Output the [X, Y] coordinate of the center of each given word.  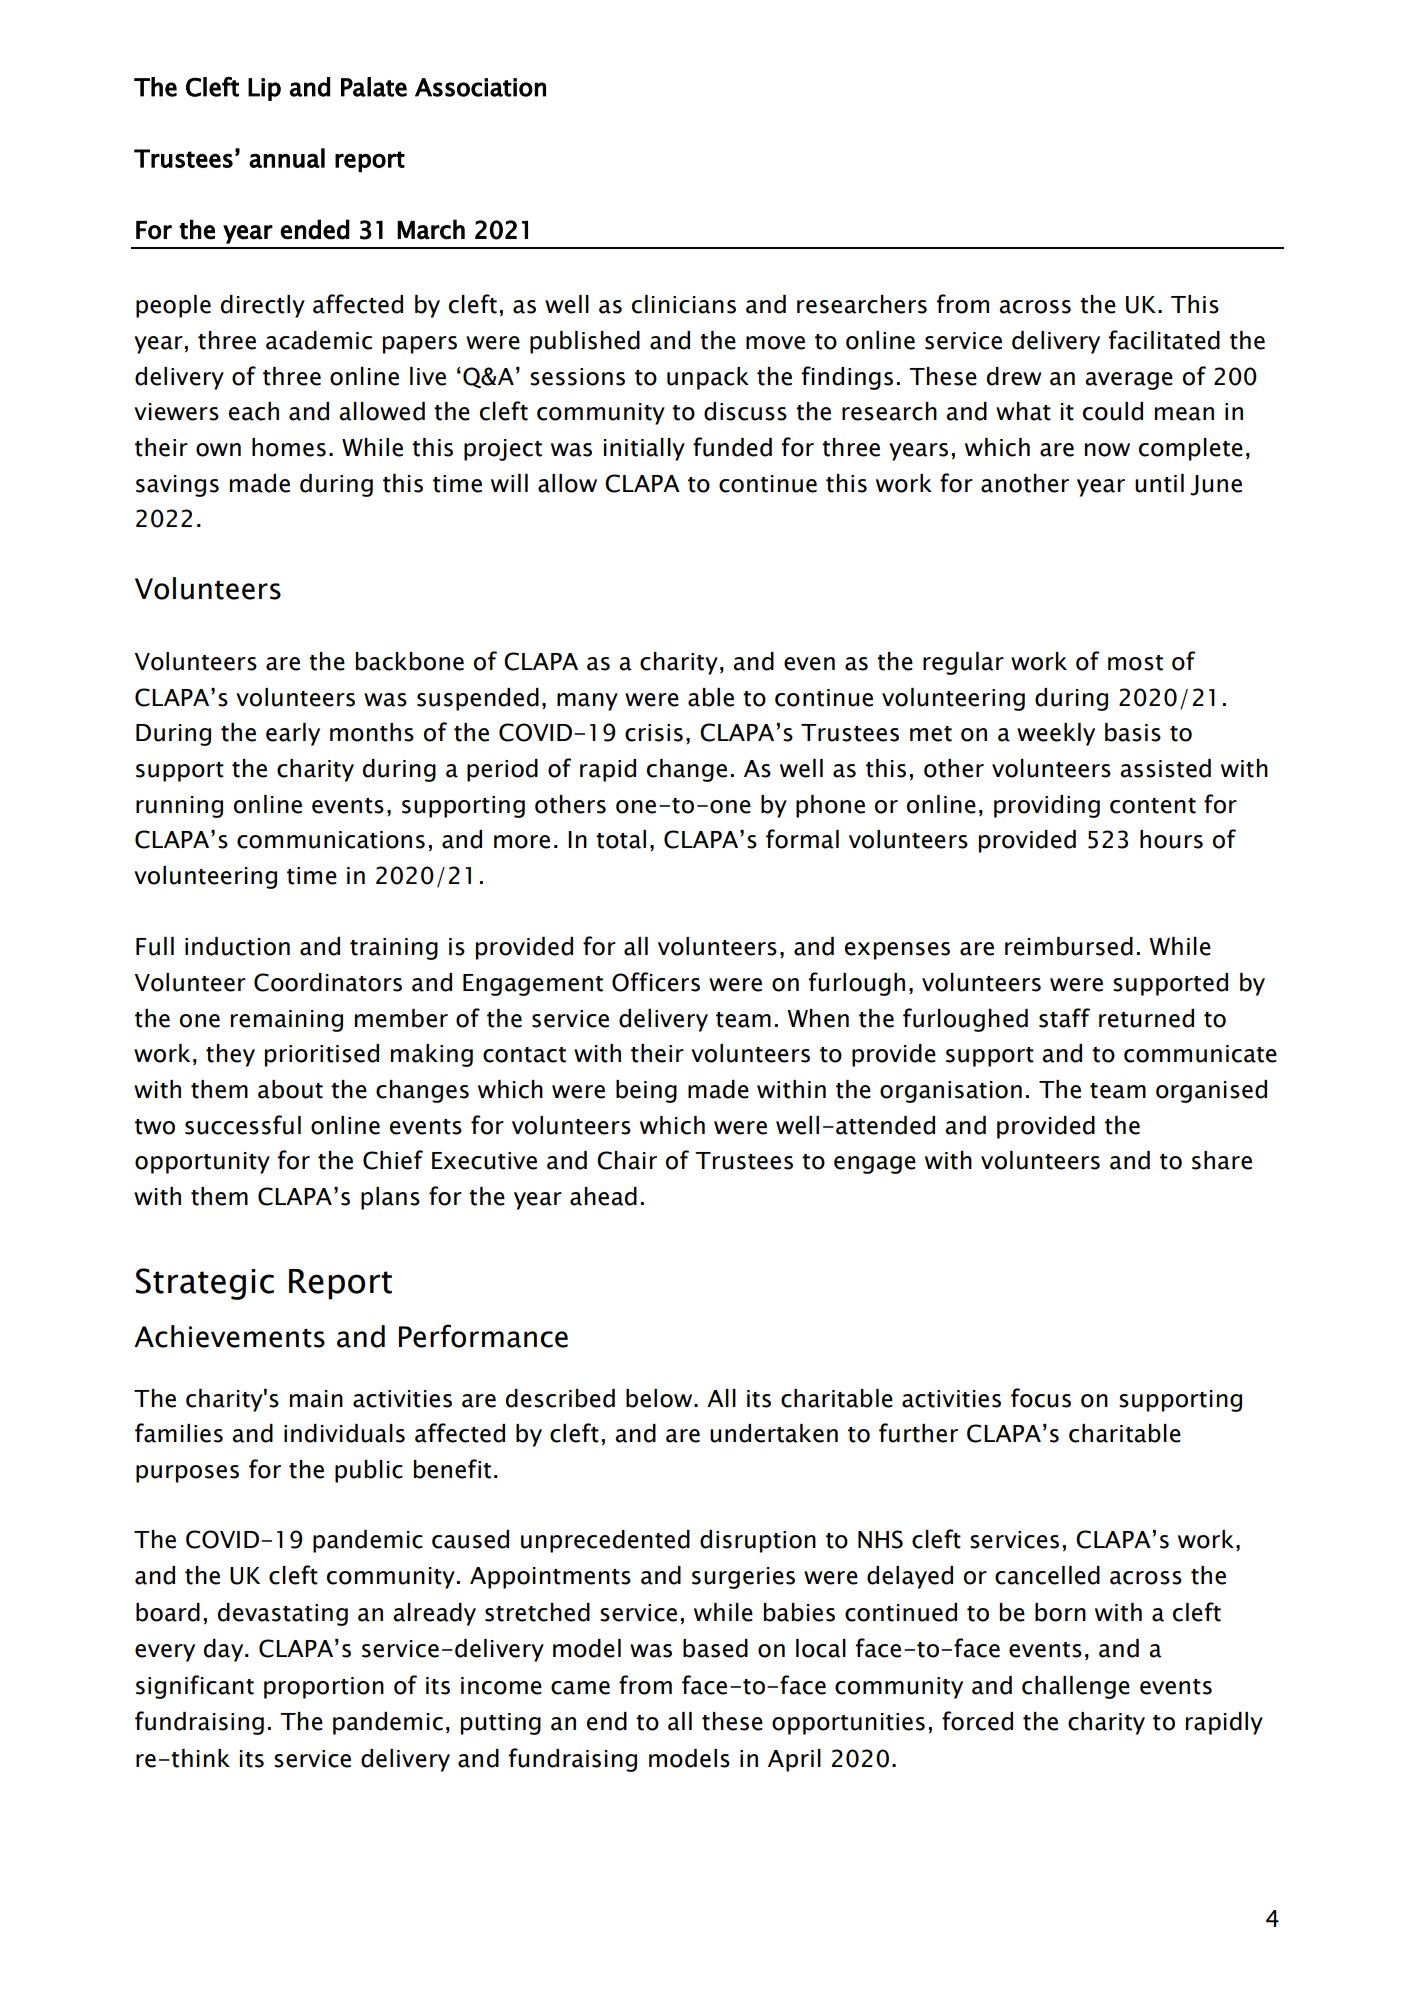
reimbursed [1069, 946]
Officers [656, 982]
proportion [324, 1688]
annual [287, 158]
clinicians [684, 304]
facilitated [1164, 340]
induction [237, 946]
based [715, 1648]
